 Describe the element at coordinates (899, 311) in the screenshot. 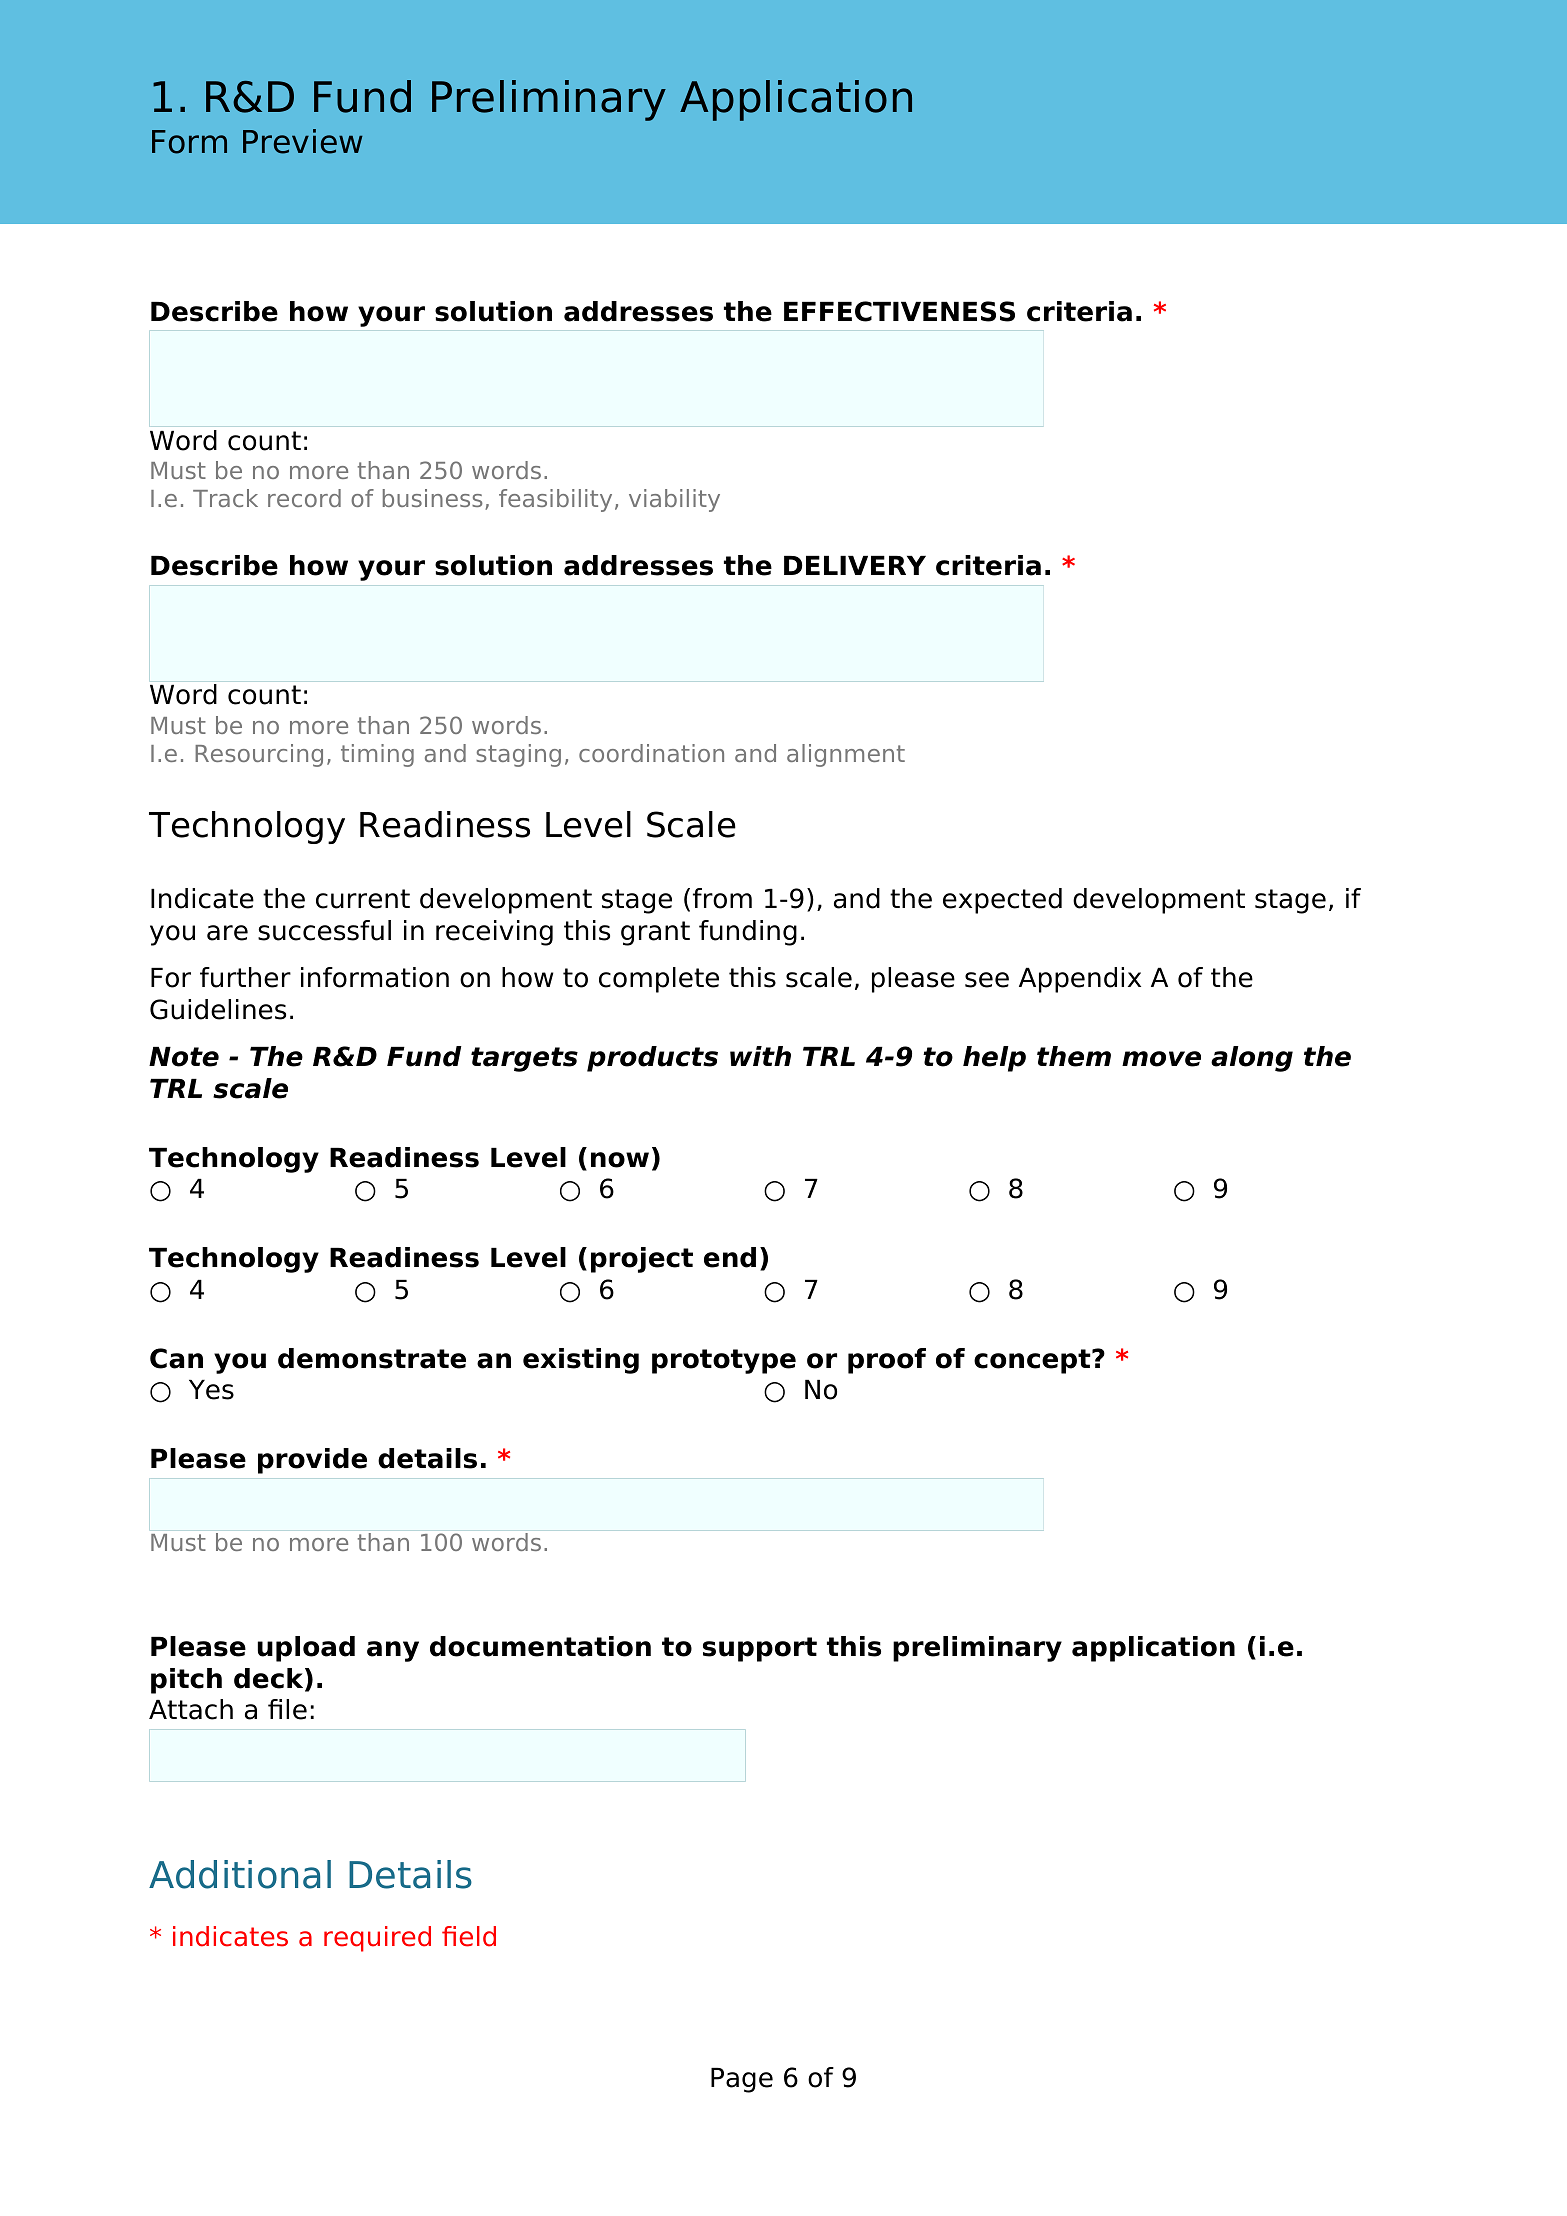

I see `EFFECTIVENESS` at that location.
